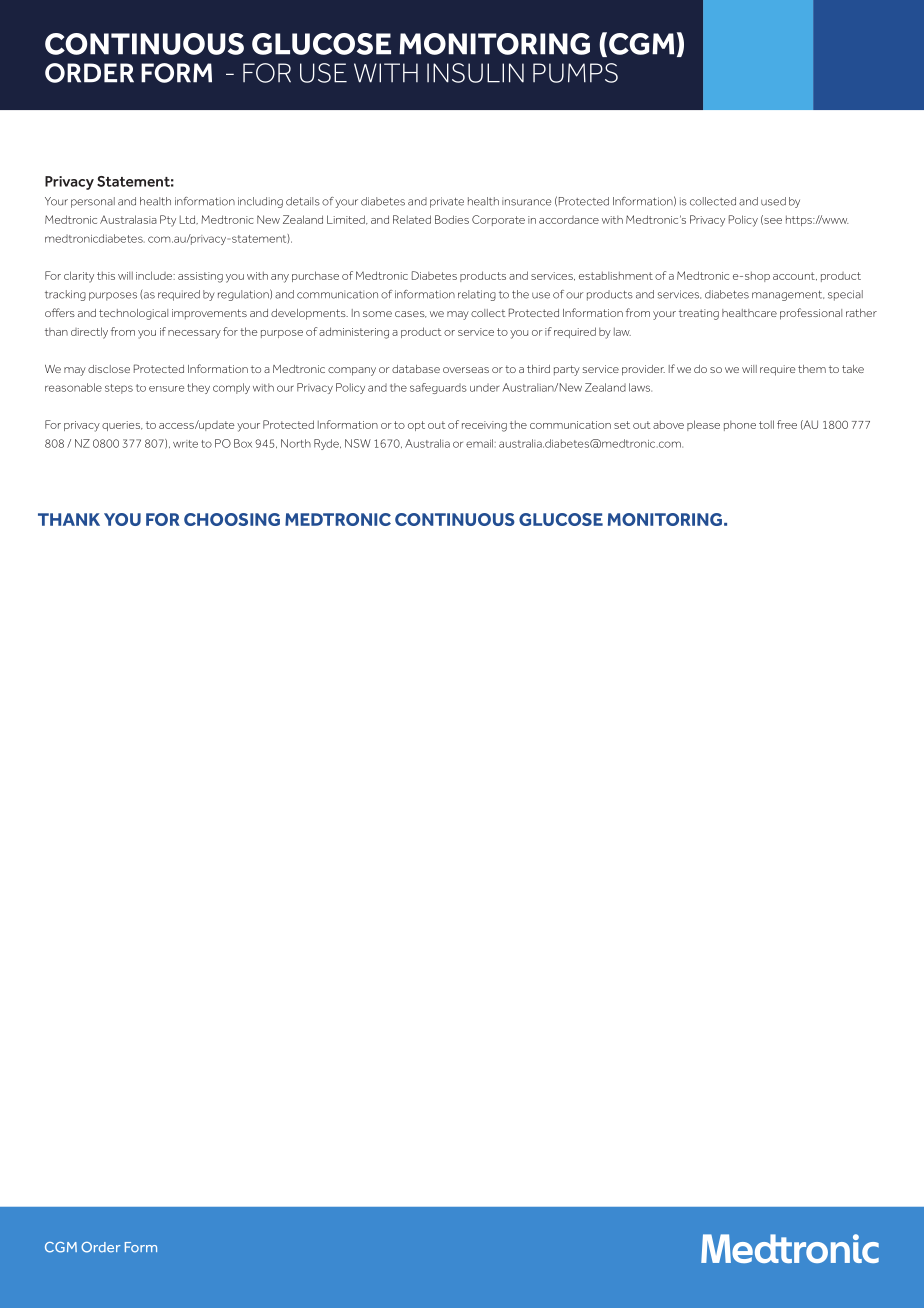  What do you see at coordinates (569, 220) in the page?
I see `accordance` at bounding box center [569, 220].
